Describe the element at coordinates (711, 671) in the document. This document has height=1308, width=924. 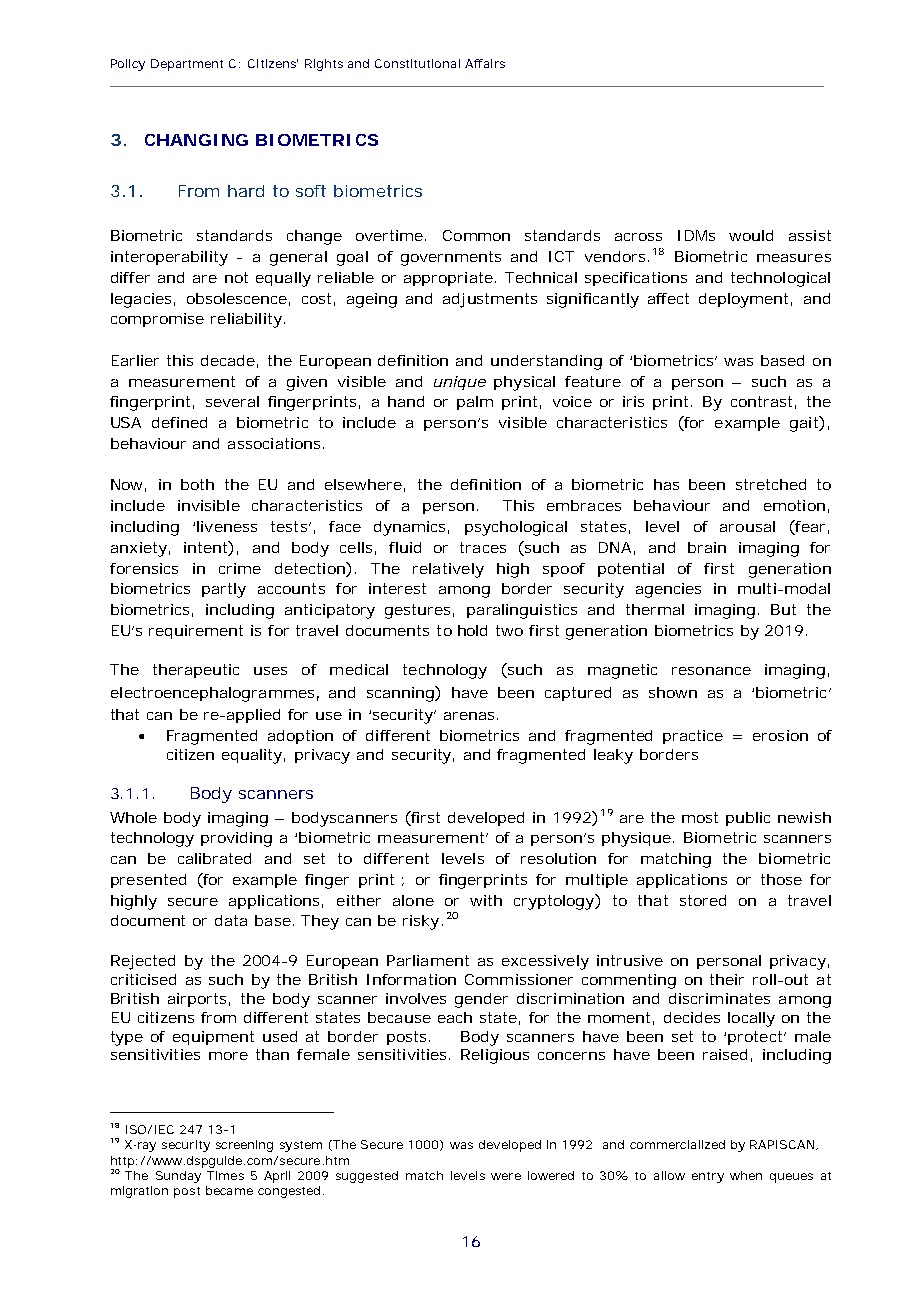
I see `resonance` at that location.
